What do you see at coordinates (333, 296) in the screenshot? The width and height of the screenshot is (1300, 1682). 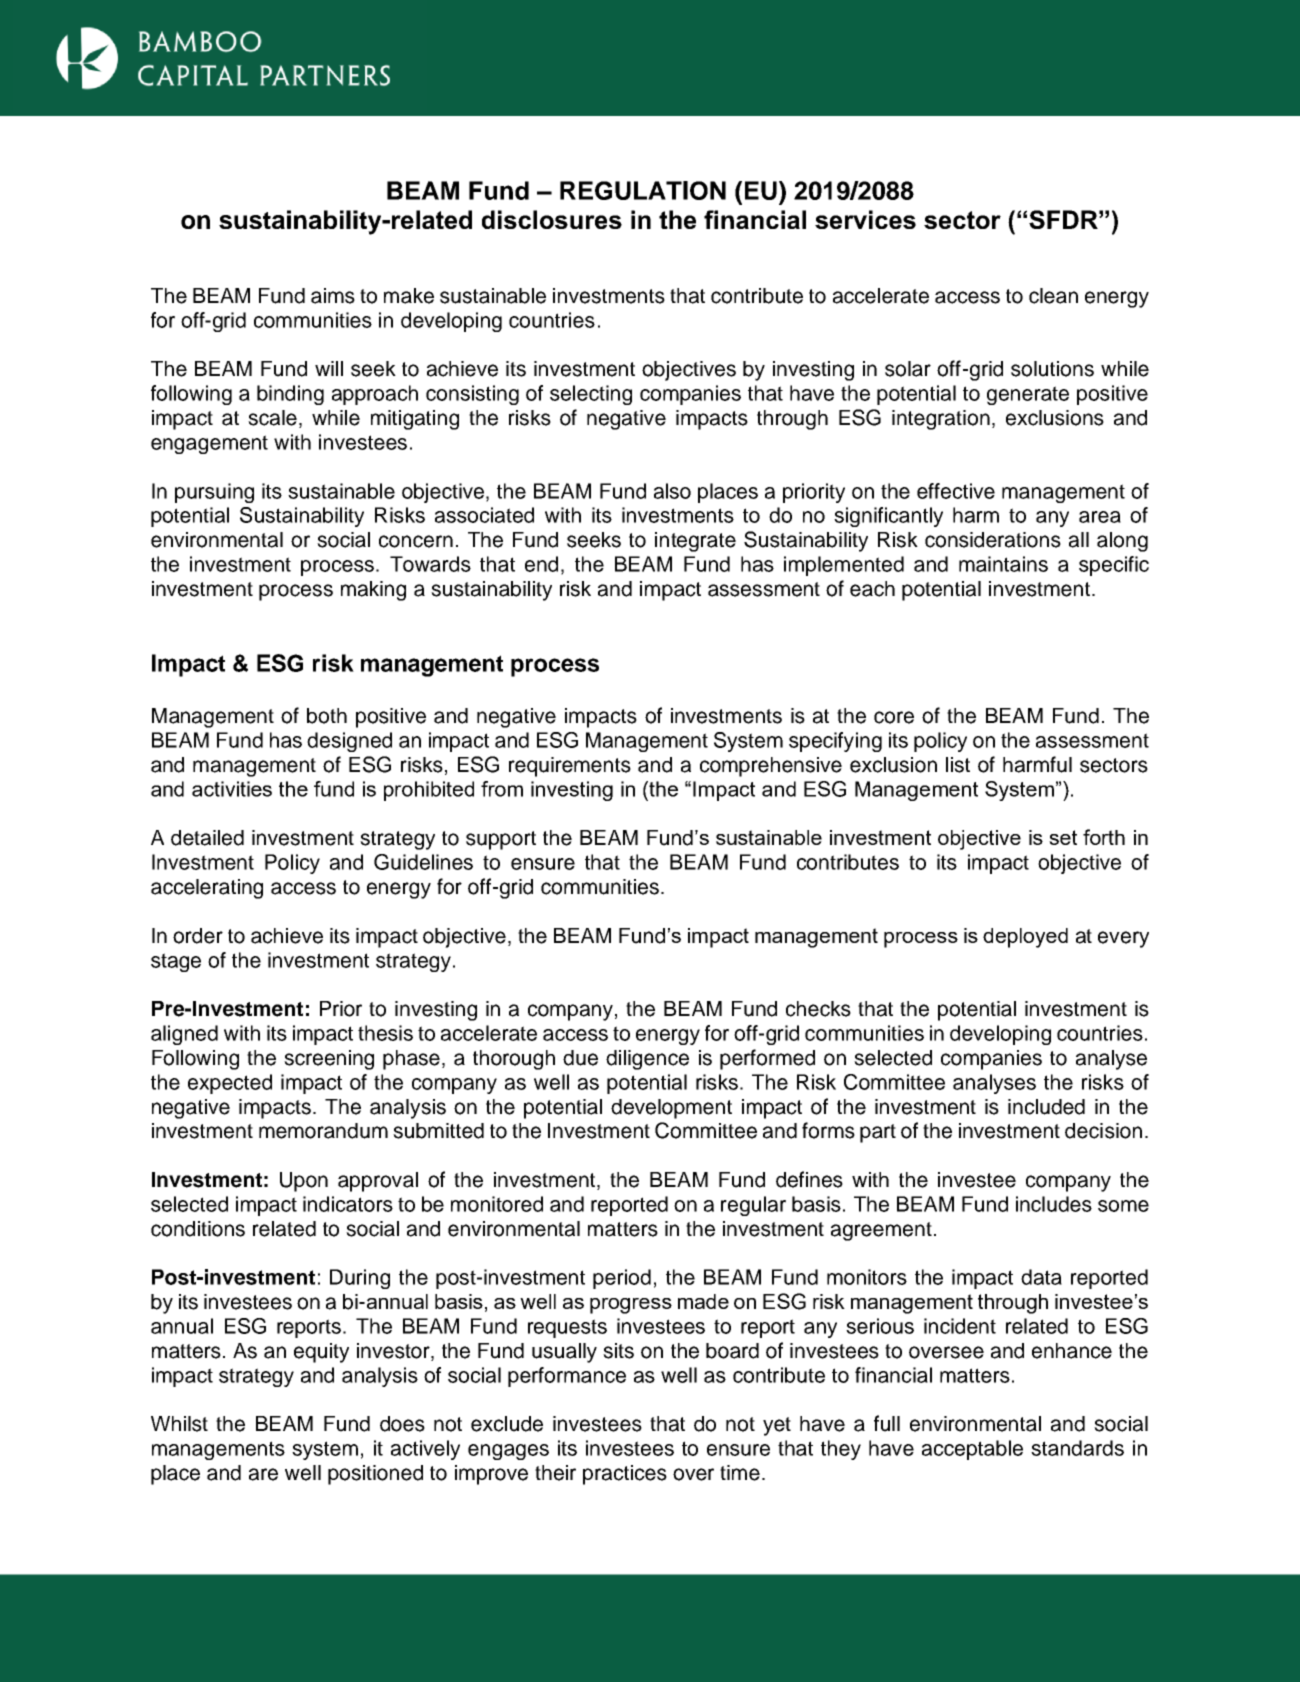 I see `aims` at bounding box center [333, 296].
